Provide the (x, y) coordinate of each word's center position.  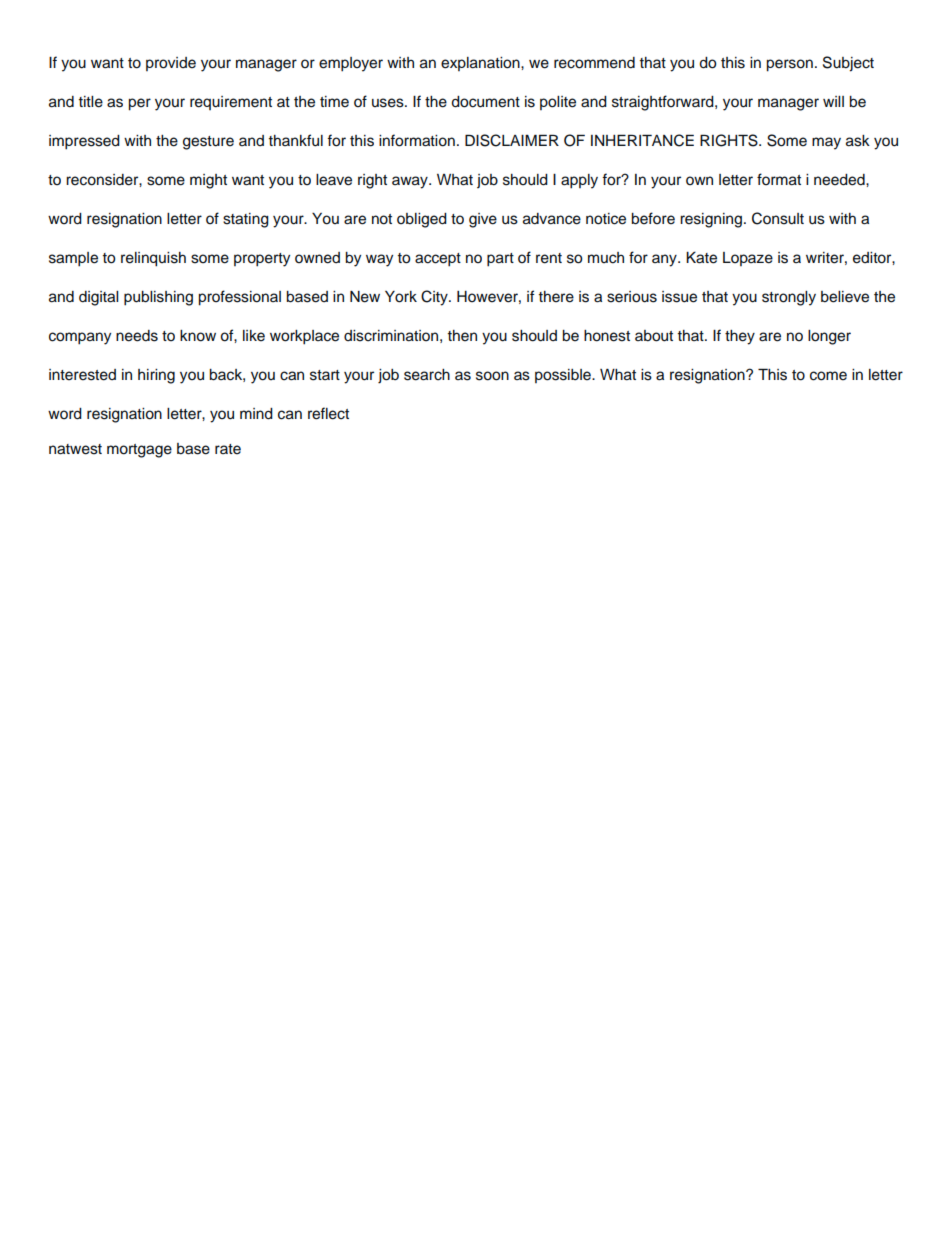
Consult (778, 218)
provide (171, 64)
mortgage (139, 451)
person (789, 65)
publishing (158, 298)
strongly (789, 298)
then (462, 336)
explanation (481, 64)
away (411, 182)
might (208, 181)
